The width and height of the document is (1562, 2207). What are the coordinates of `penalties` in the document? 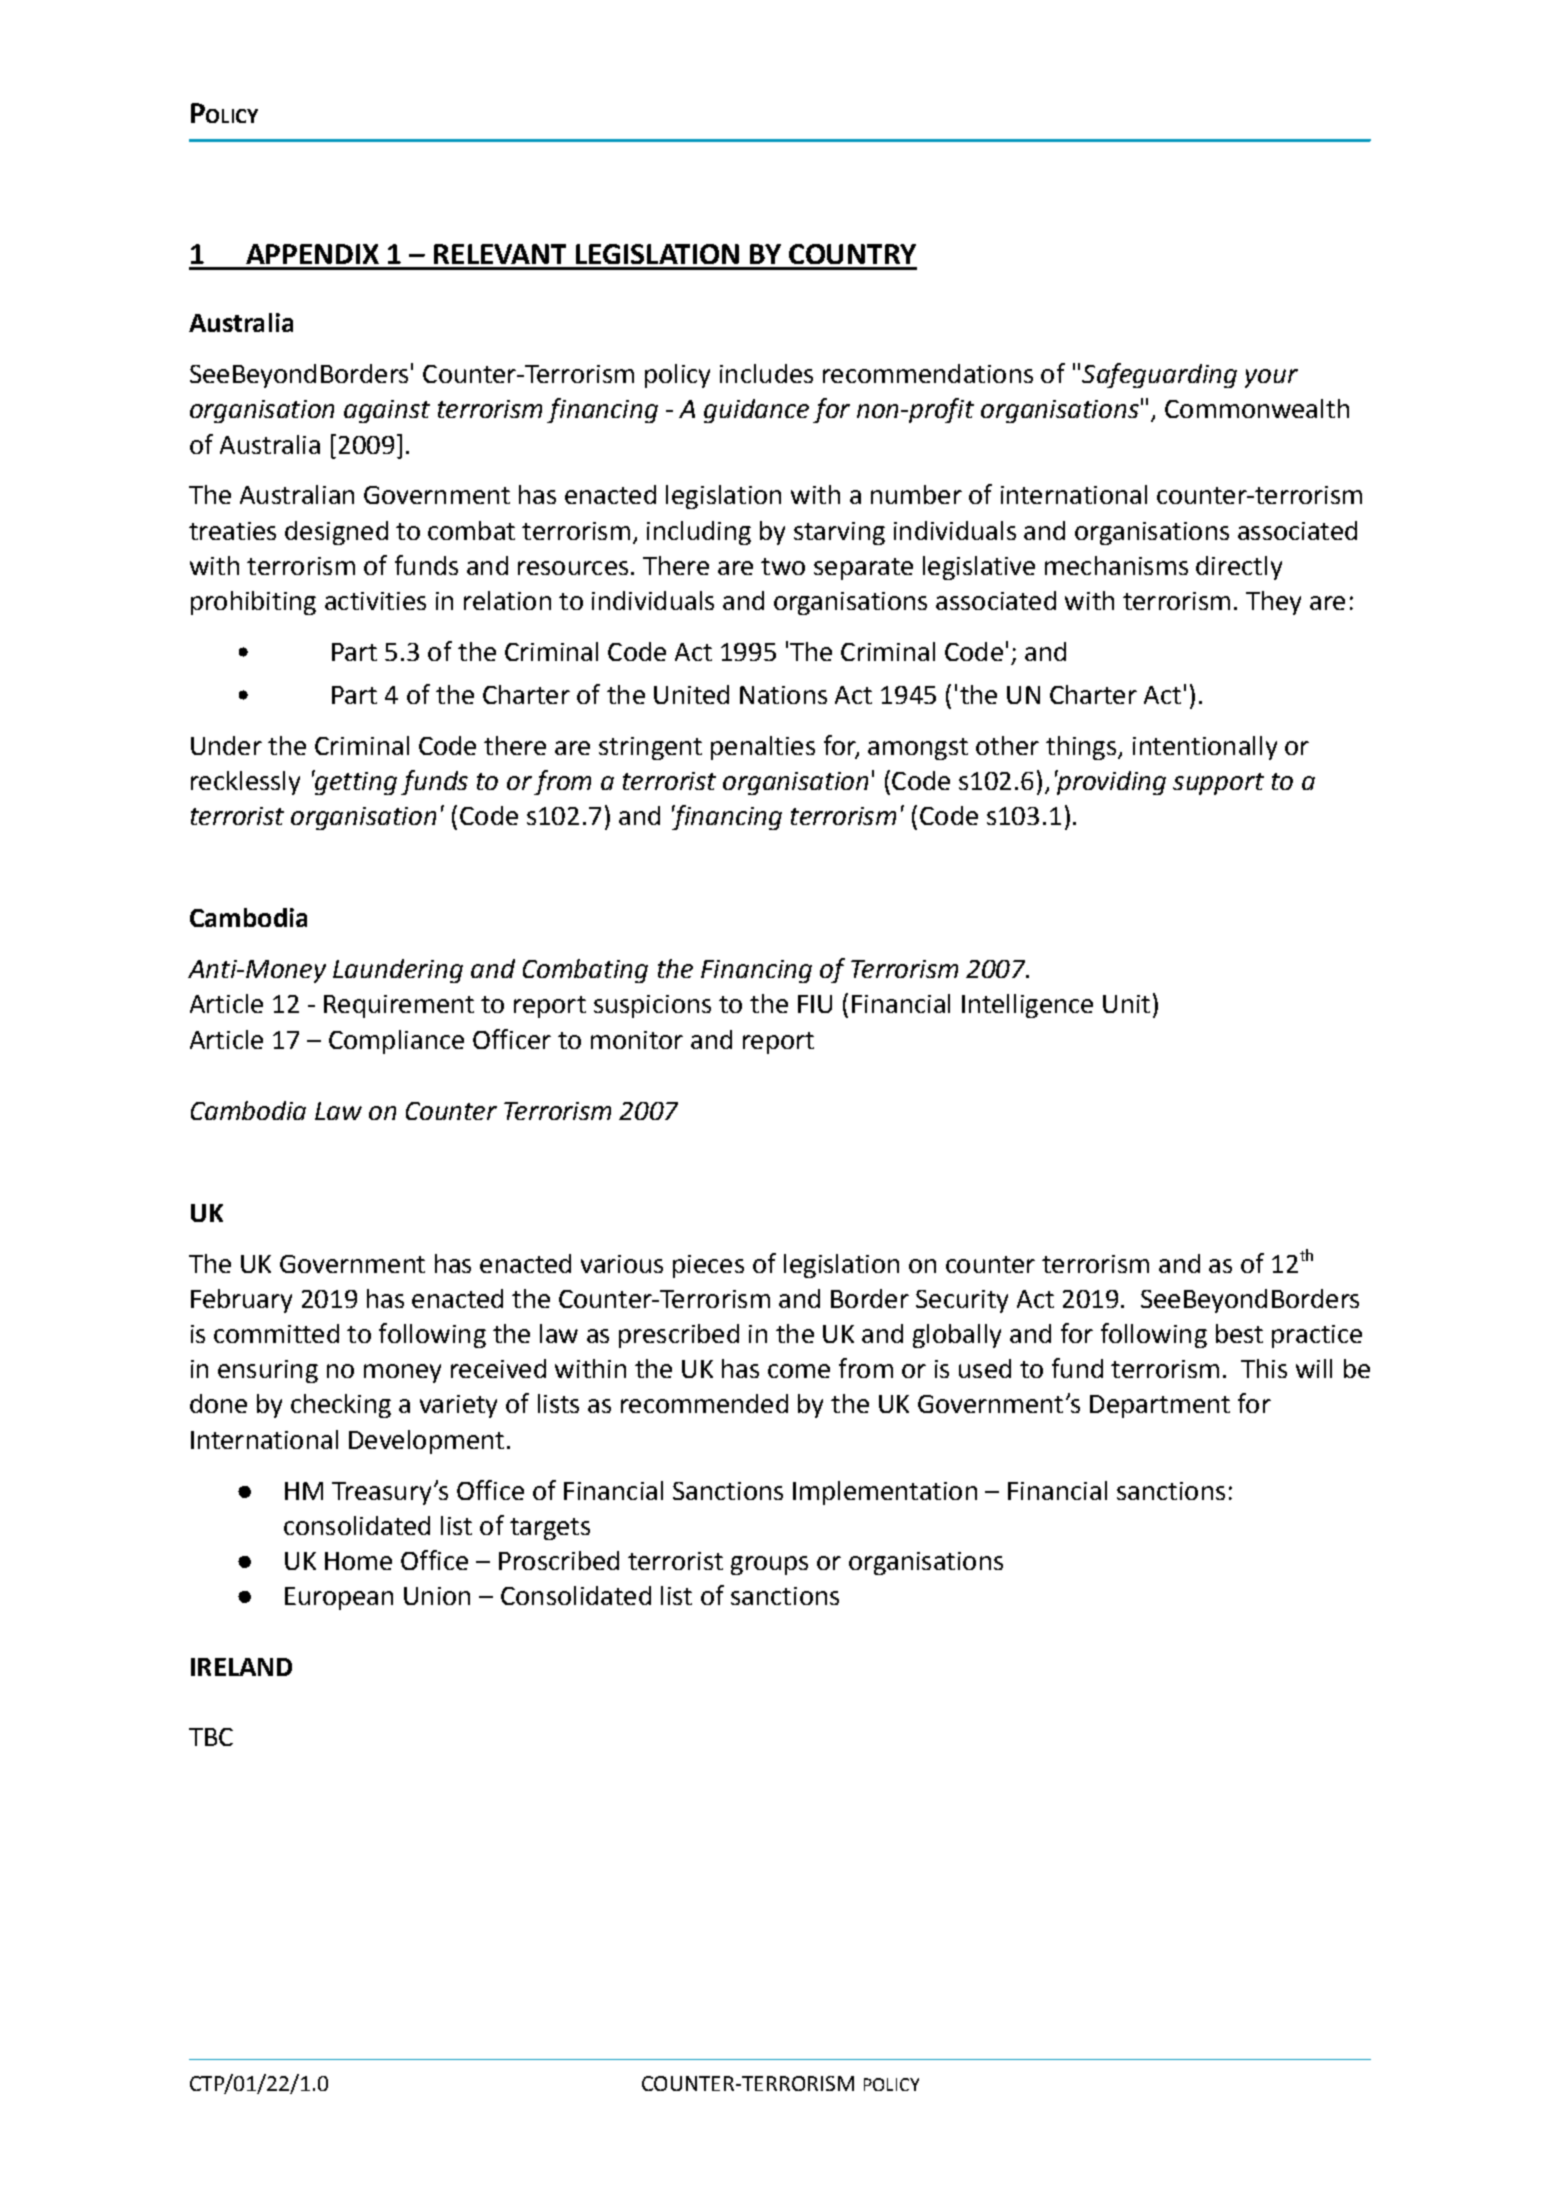 It's located at (763, 748).
